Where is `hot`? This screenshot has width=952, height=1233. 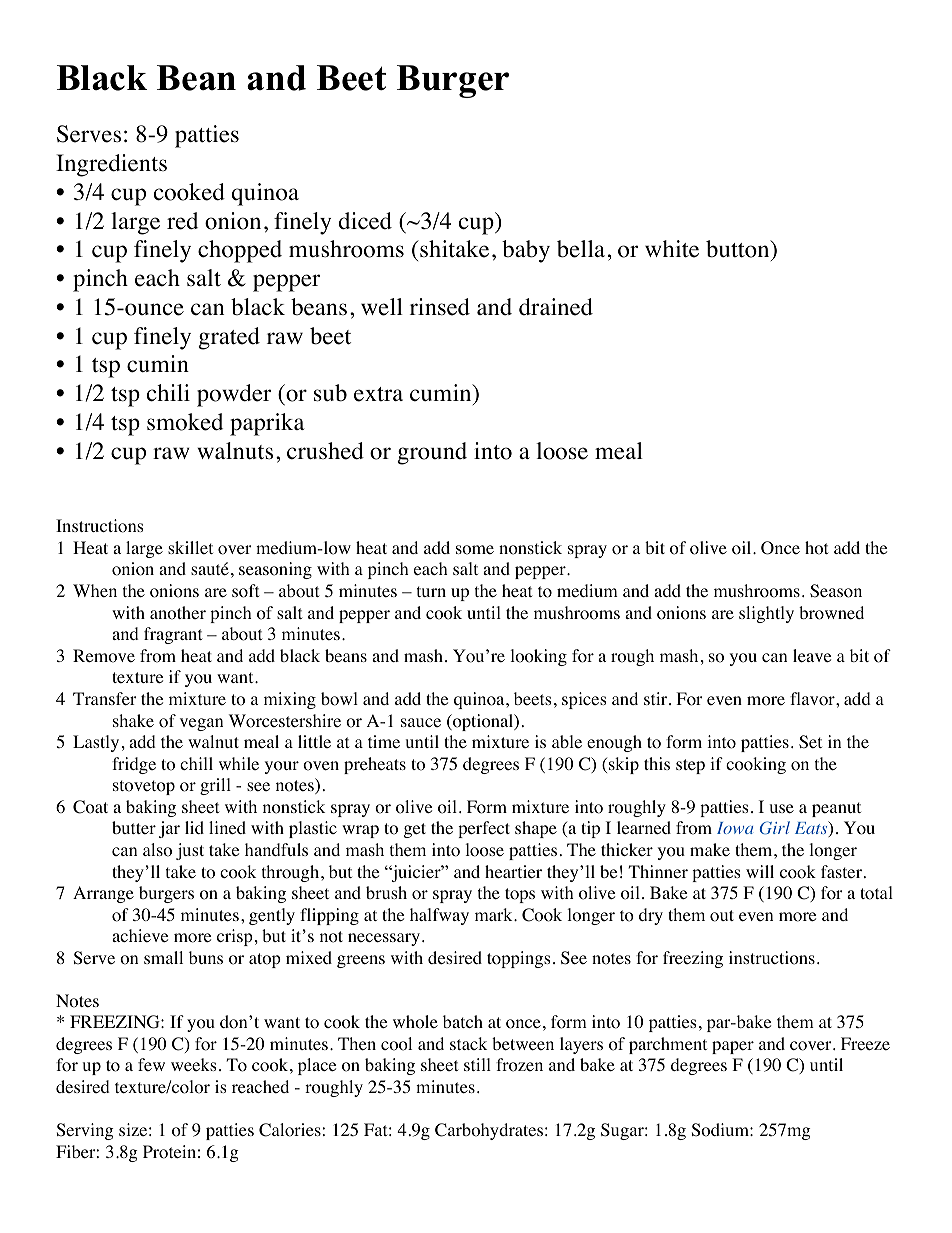
hot is located at coordinates (816, 548).
